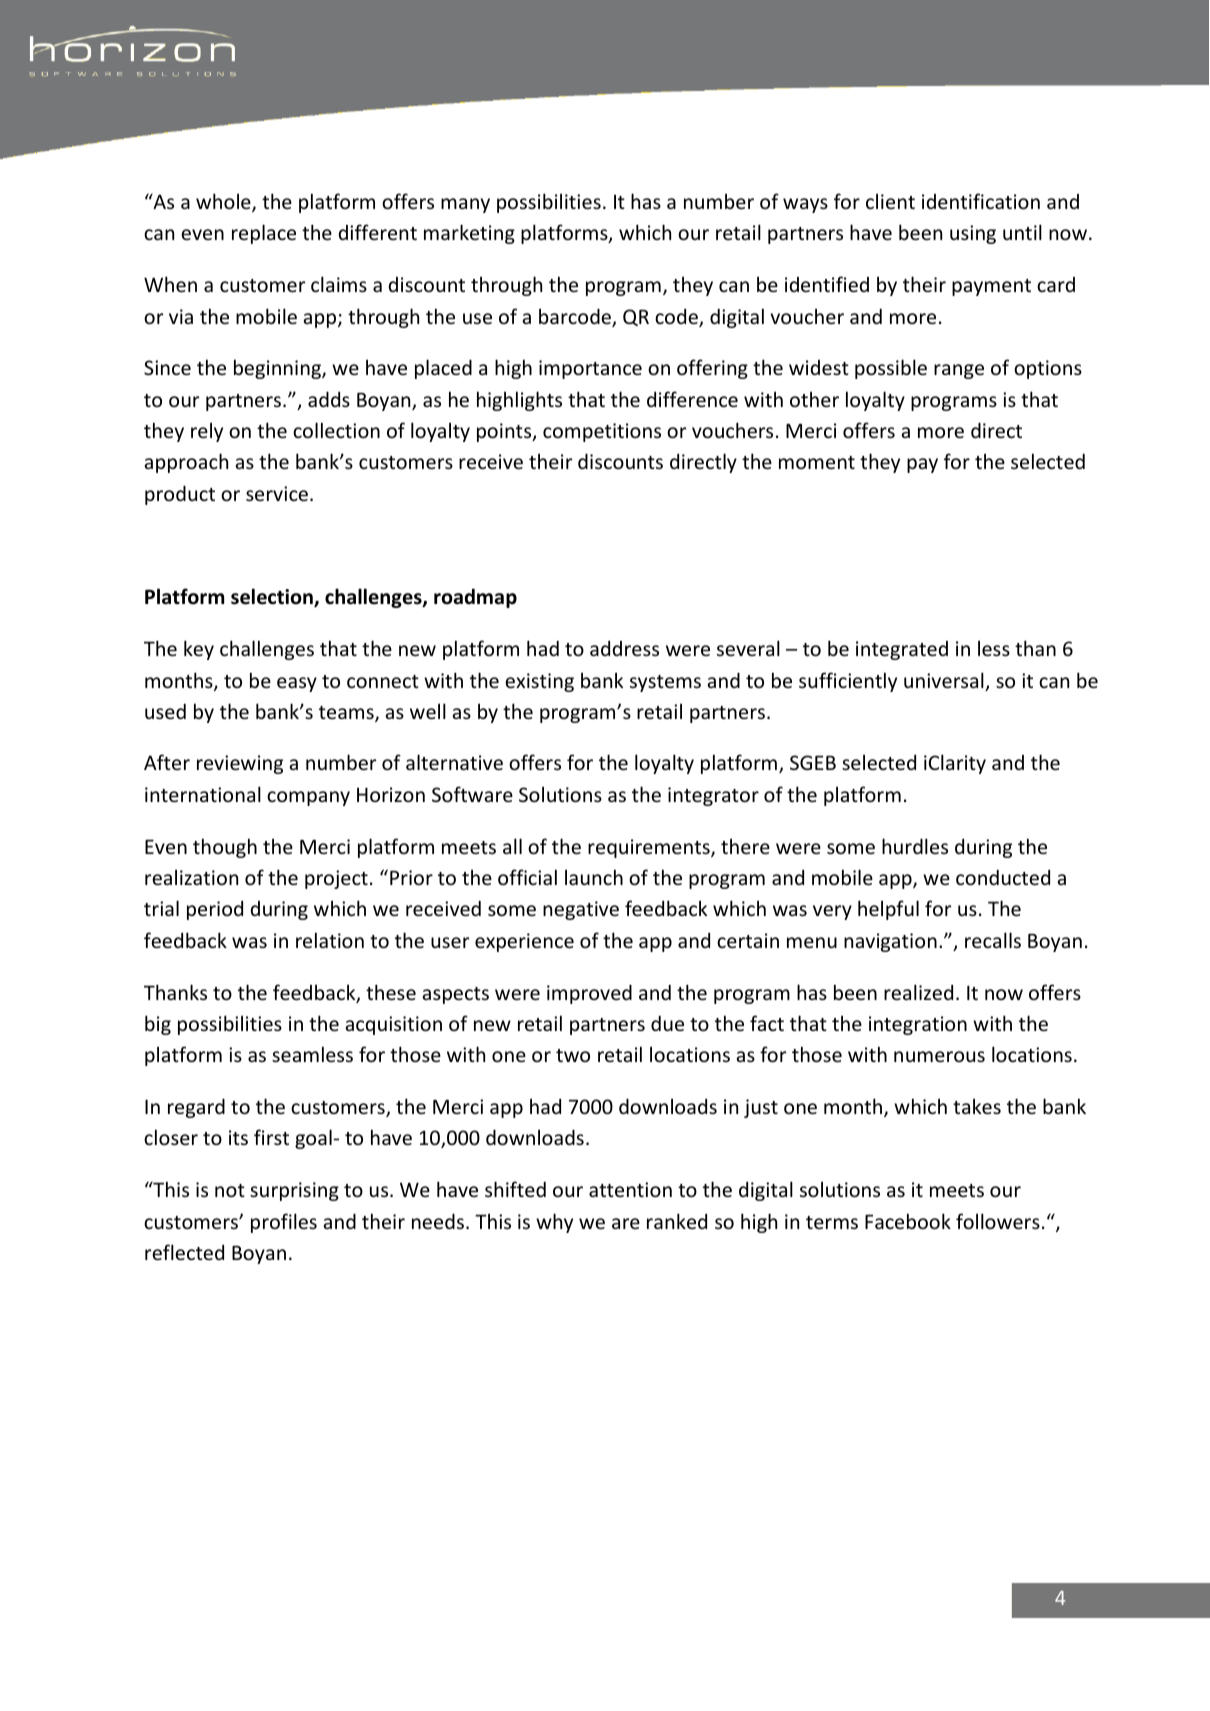 The image size is (1210, 1711). Describe the element at coordinates (908, 1221) in the image. I see `Facebook` at that location.
